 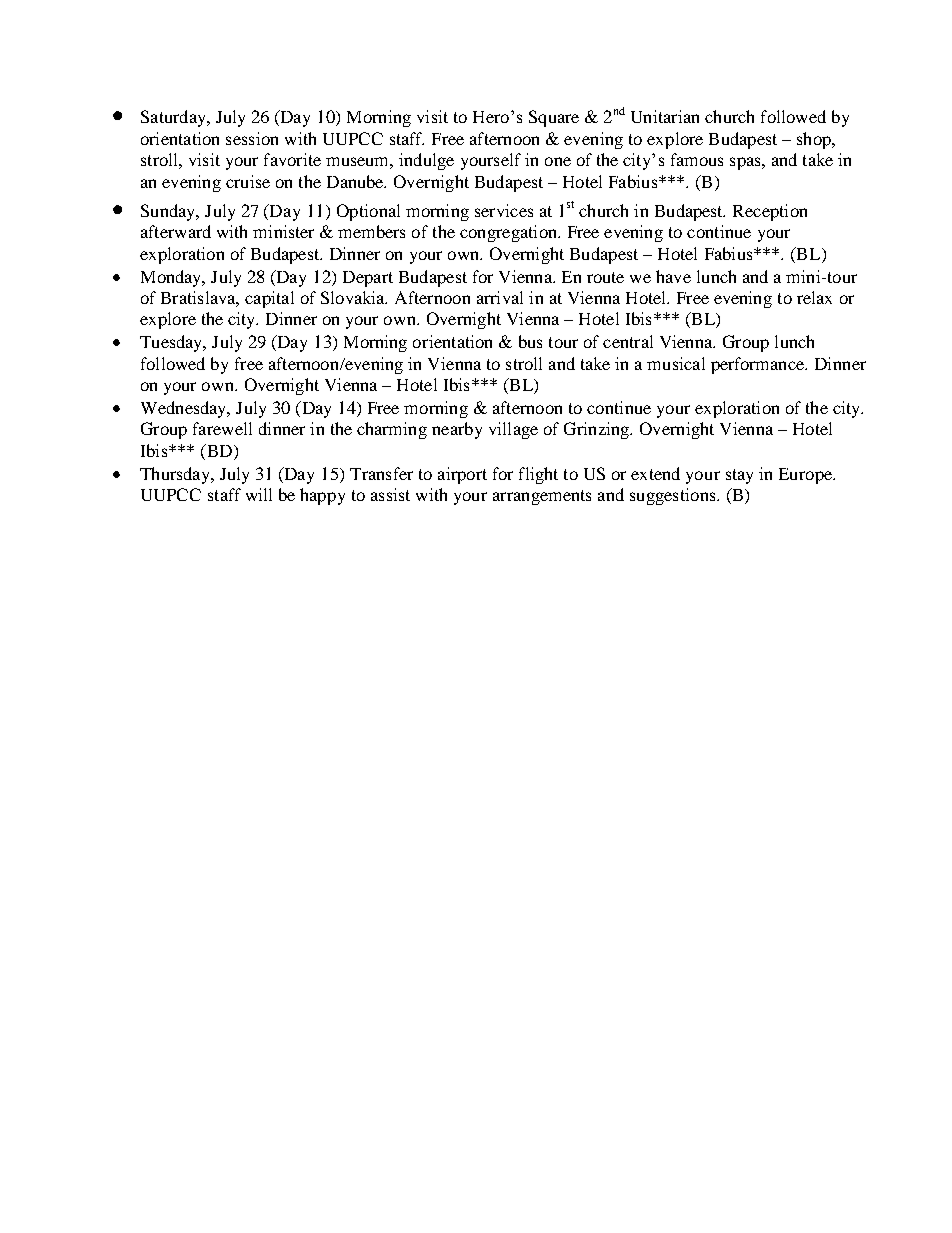 I want to click on session, so click(x=252, y=138).
